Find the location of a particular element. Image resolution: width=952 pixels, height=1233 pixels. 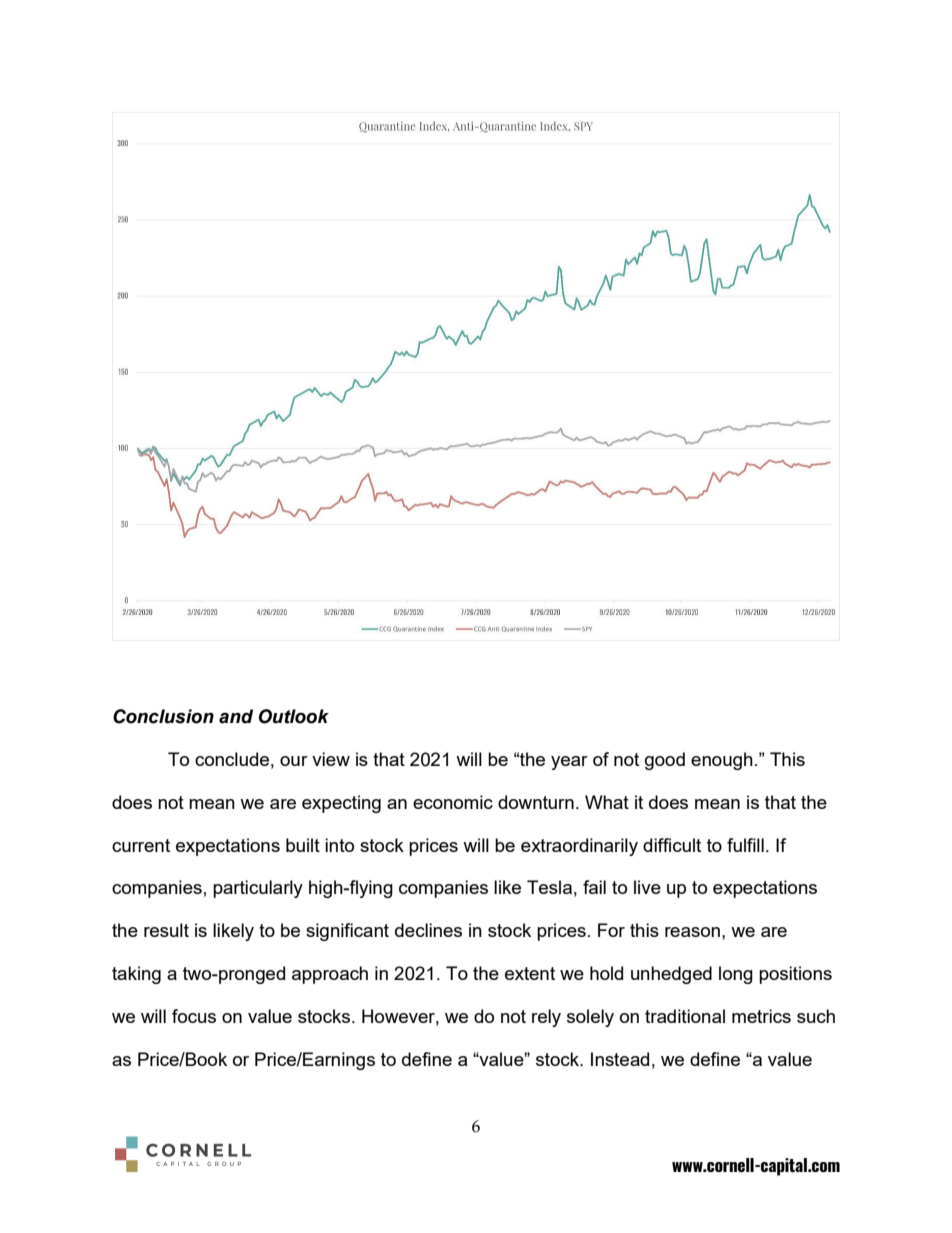

economic is located at coordinates (453, 802).
